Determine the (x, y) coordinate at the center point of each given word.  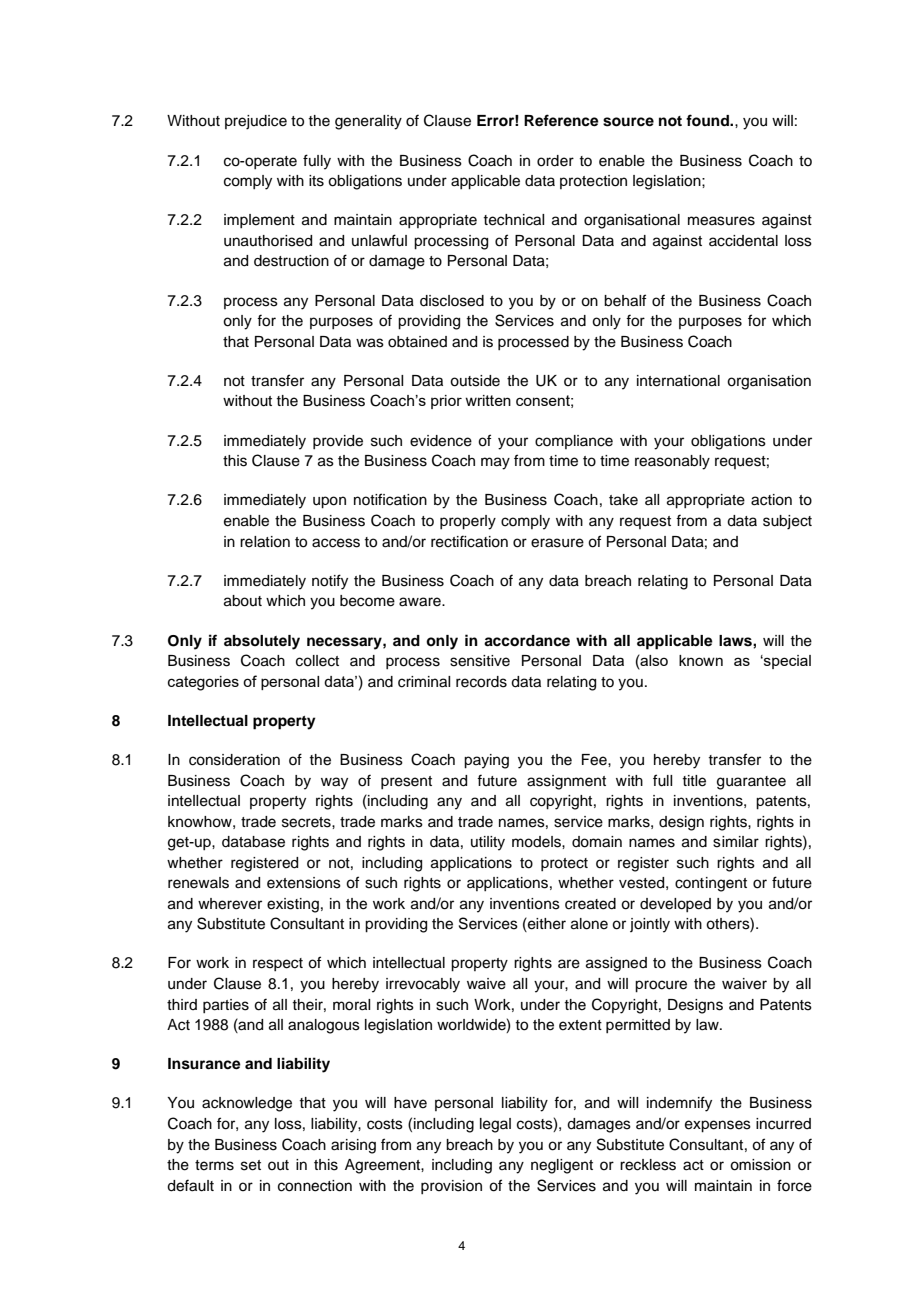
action (771, 500)
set (251, 1165)
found (708, 120)
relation (265, 542)
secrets (307, 822)
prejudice (256, 122)
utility (488, 843)
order (555, 161)
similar (736, 842)
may (495, 463)
